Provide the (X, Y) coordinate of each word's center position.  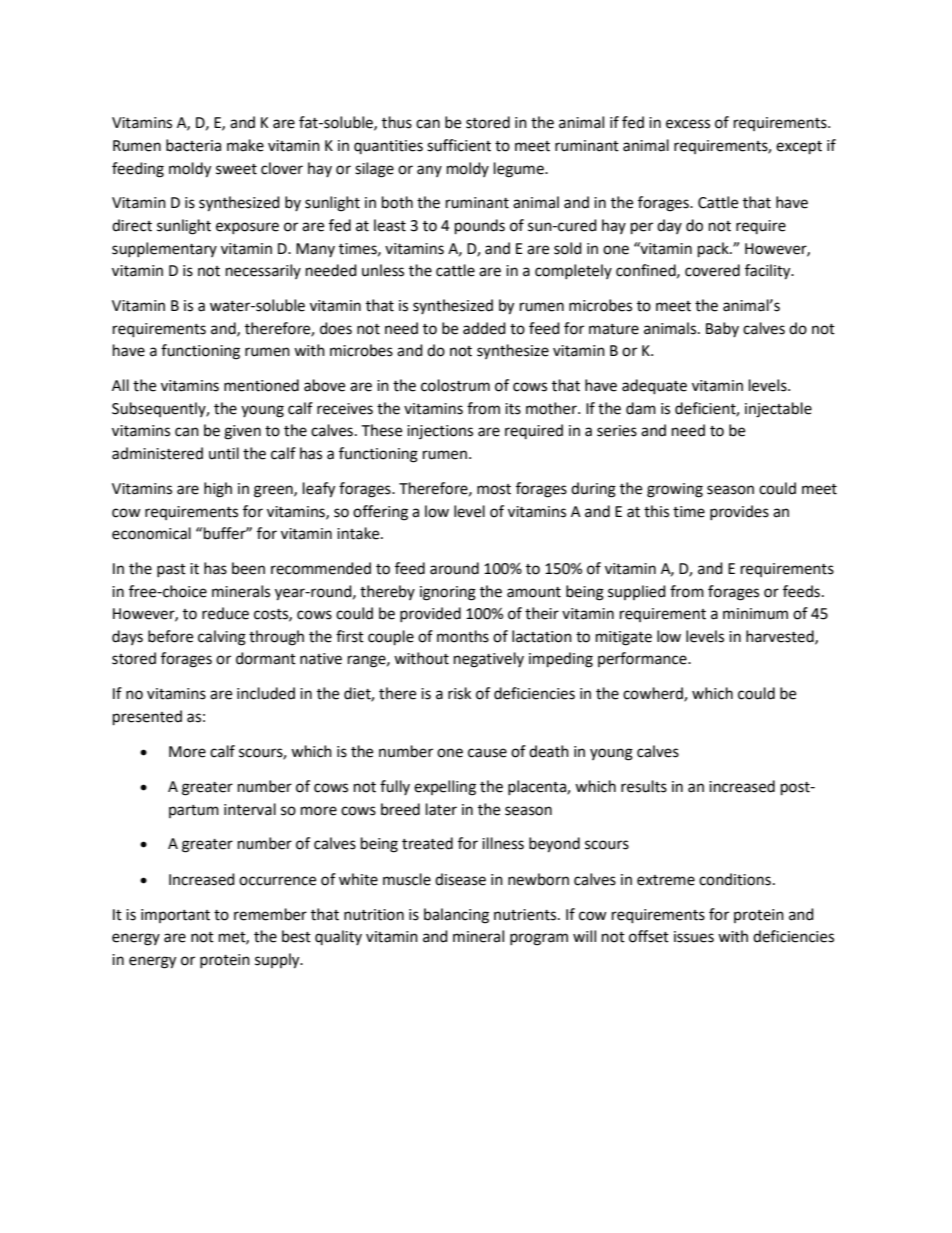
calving (222, 638)
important (175, 916)
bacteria (193, 145)
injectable (778, 410)
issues (694, 937)
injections (440, 432)
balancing (456, 916)
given (242, 432)
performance (643, 659)
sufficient (459, 145)
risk (459, 693)
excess (688, 124)
